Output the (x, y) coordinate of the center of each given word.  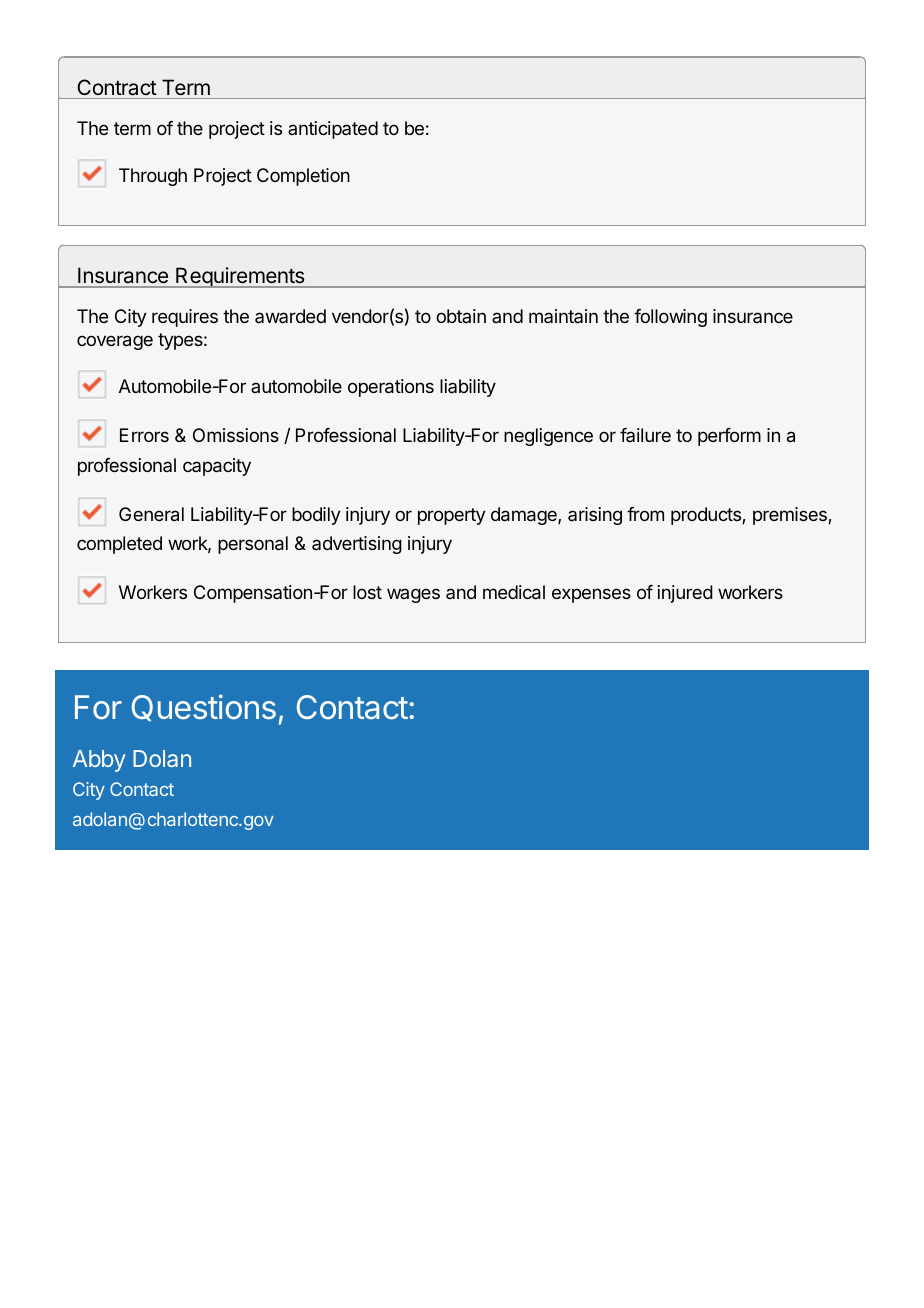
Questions (204, 707)
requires (185, 318)
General (151, 514)
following (670, 318)
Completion (303, 177)
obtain (461, 316)
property (452, 516)
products (707, 516)
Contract (117, 87)
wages (413, 595)
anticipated (333, 130)
